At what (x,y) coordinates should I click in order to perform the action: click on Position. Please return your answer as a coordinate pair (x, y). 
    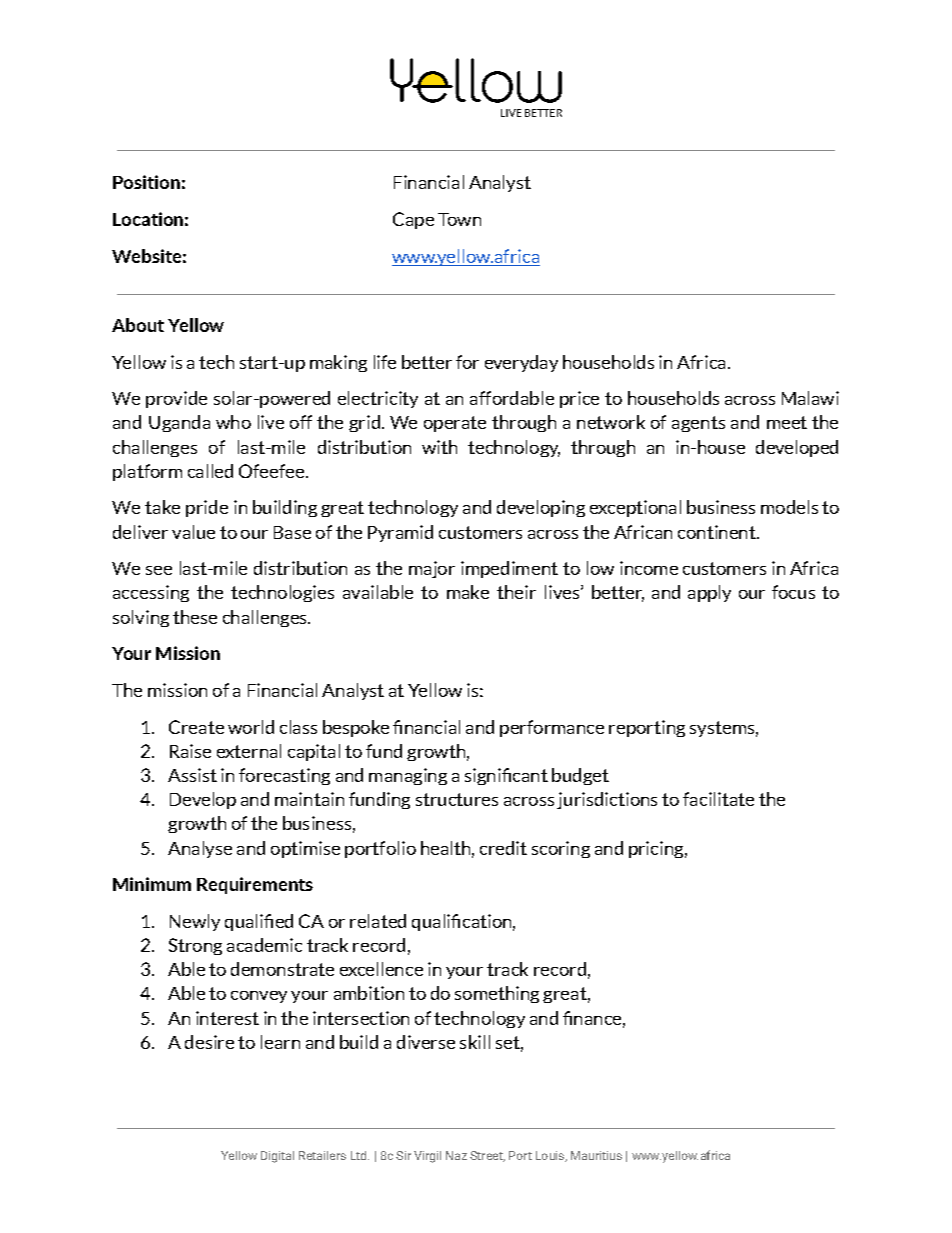
    Looking at the image, I should click on (146, 182).
